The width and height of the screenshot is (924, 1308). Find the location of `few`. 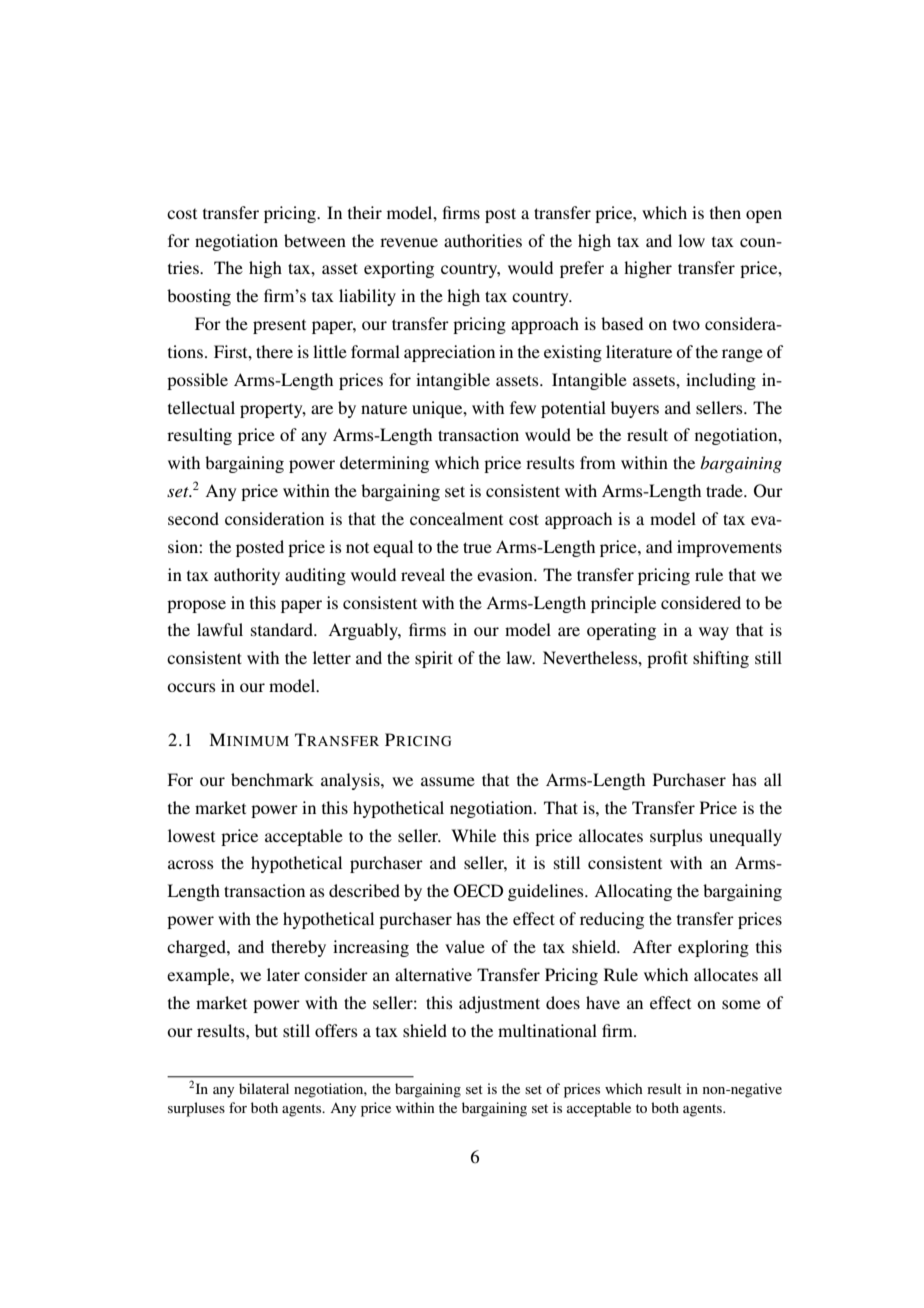

few is located at coordinates (523, 407).
